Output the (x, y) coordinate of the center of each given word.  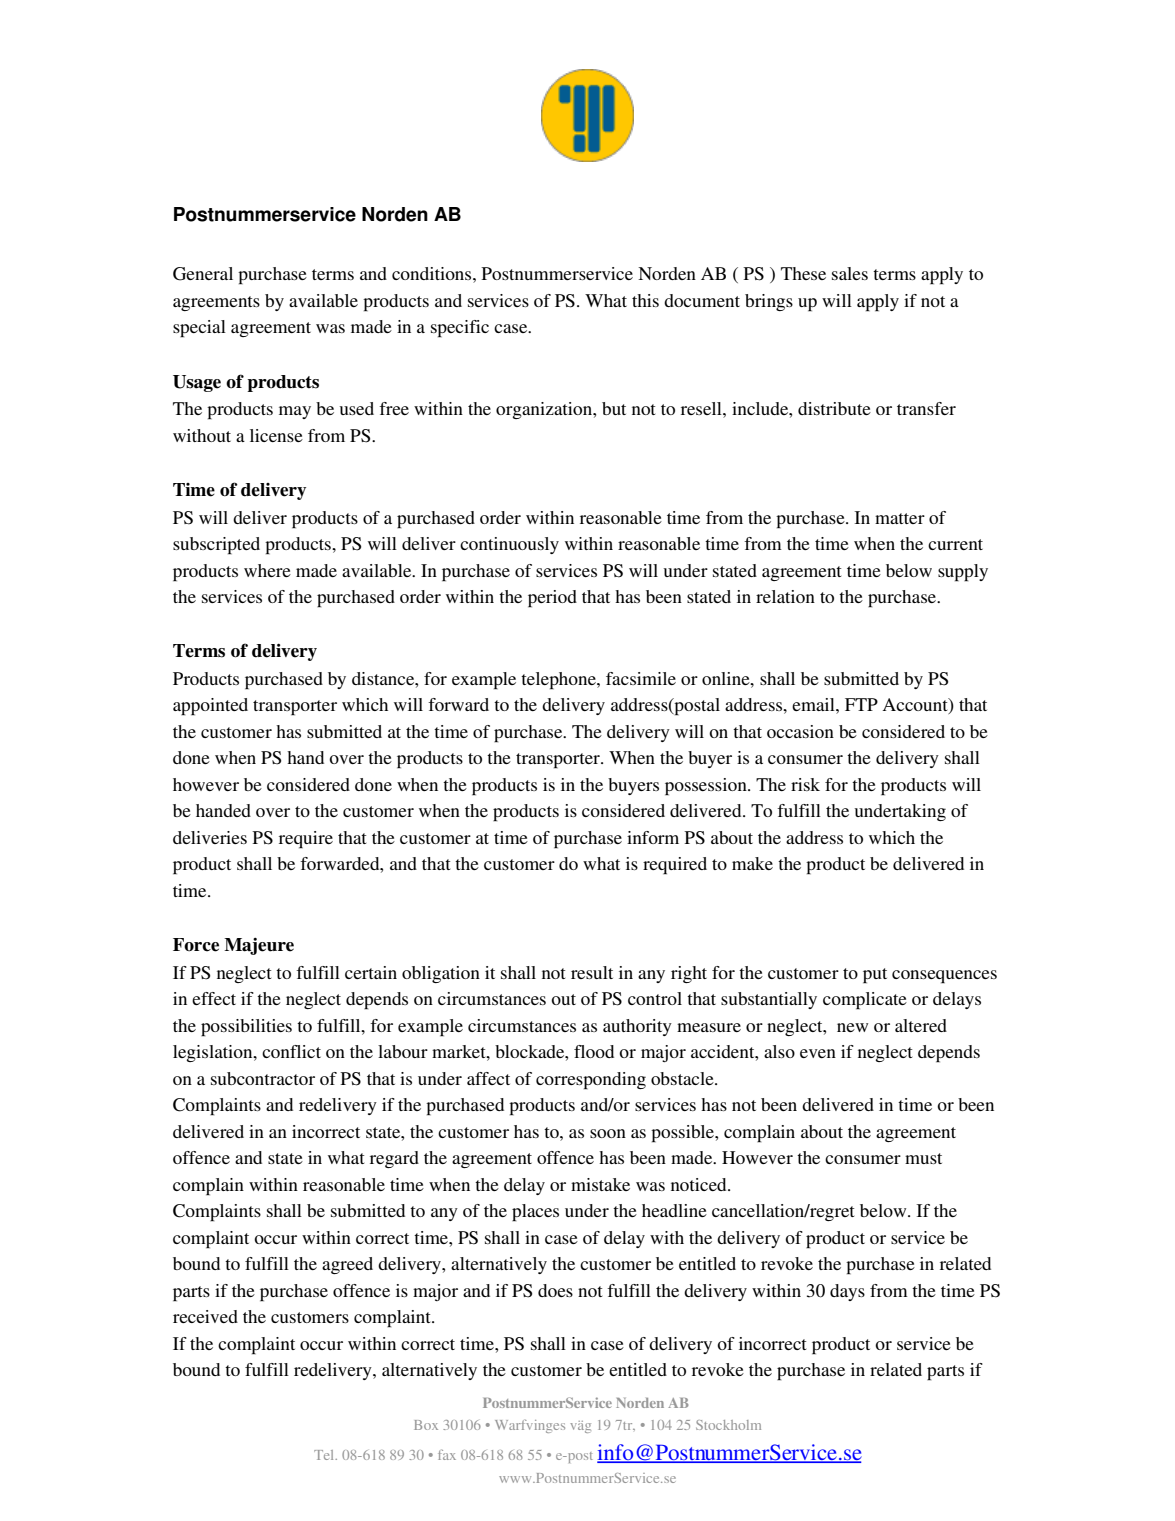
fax (447, 1454)
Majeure (259, 946)
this (645, 300)
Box (426, 1425)
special (199, 329)
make (752, 863)
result (592, 972)
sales (850, 273)
